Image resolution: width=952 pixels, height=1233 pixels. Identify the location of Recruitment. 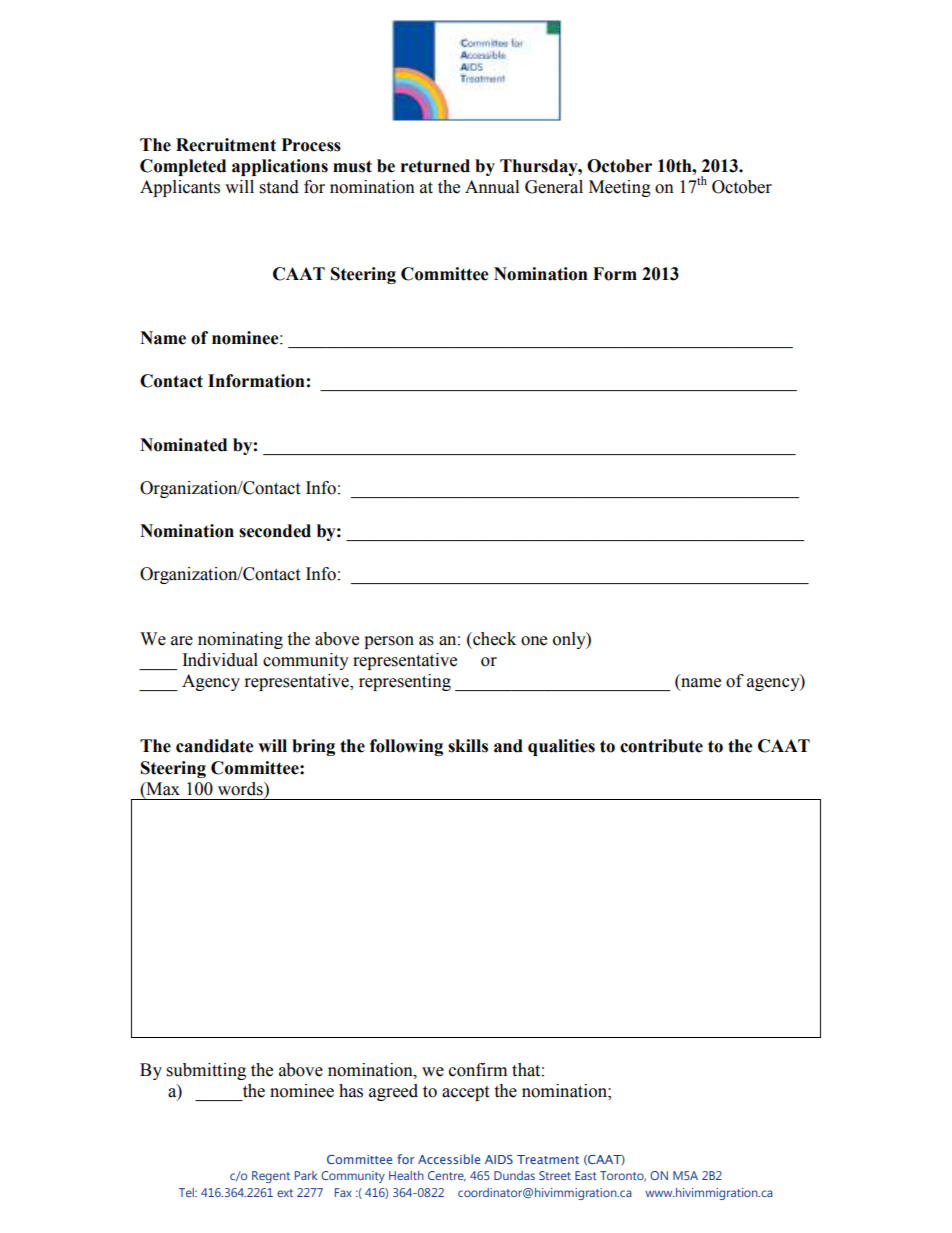
(226, 145).
